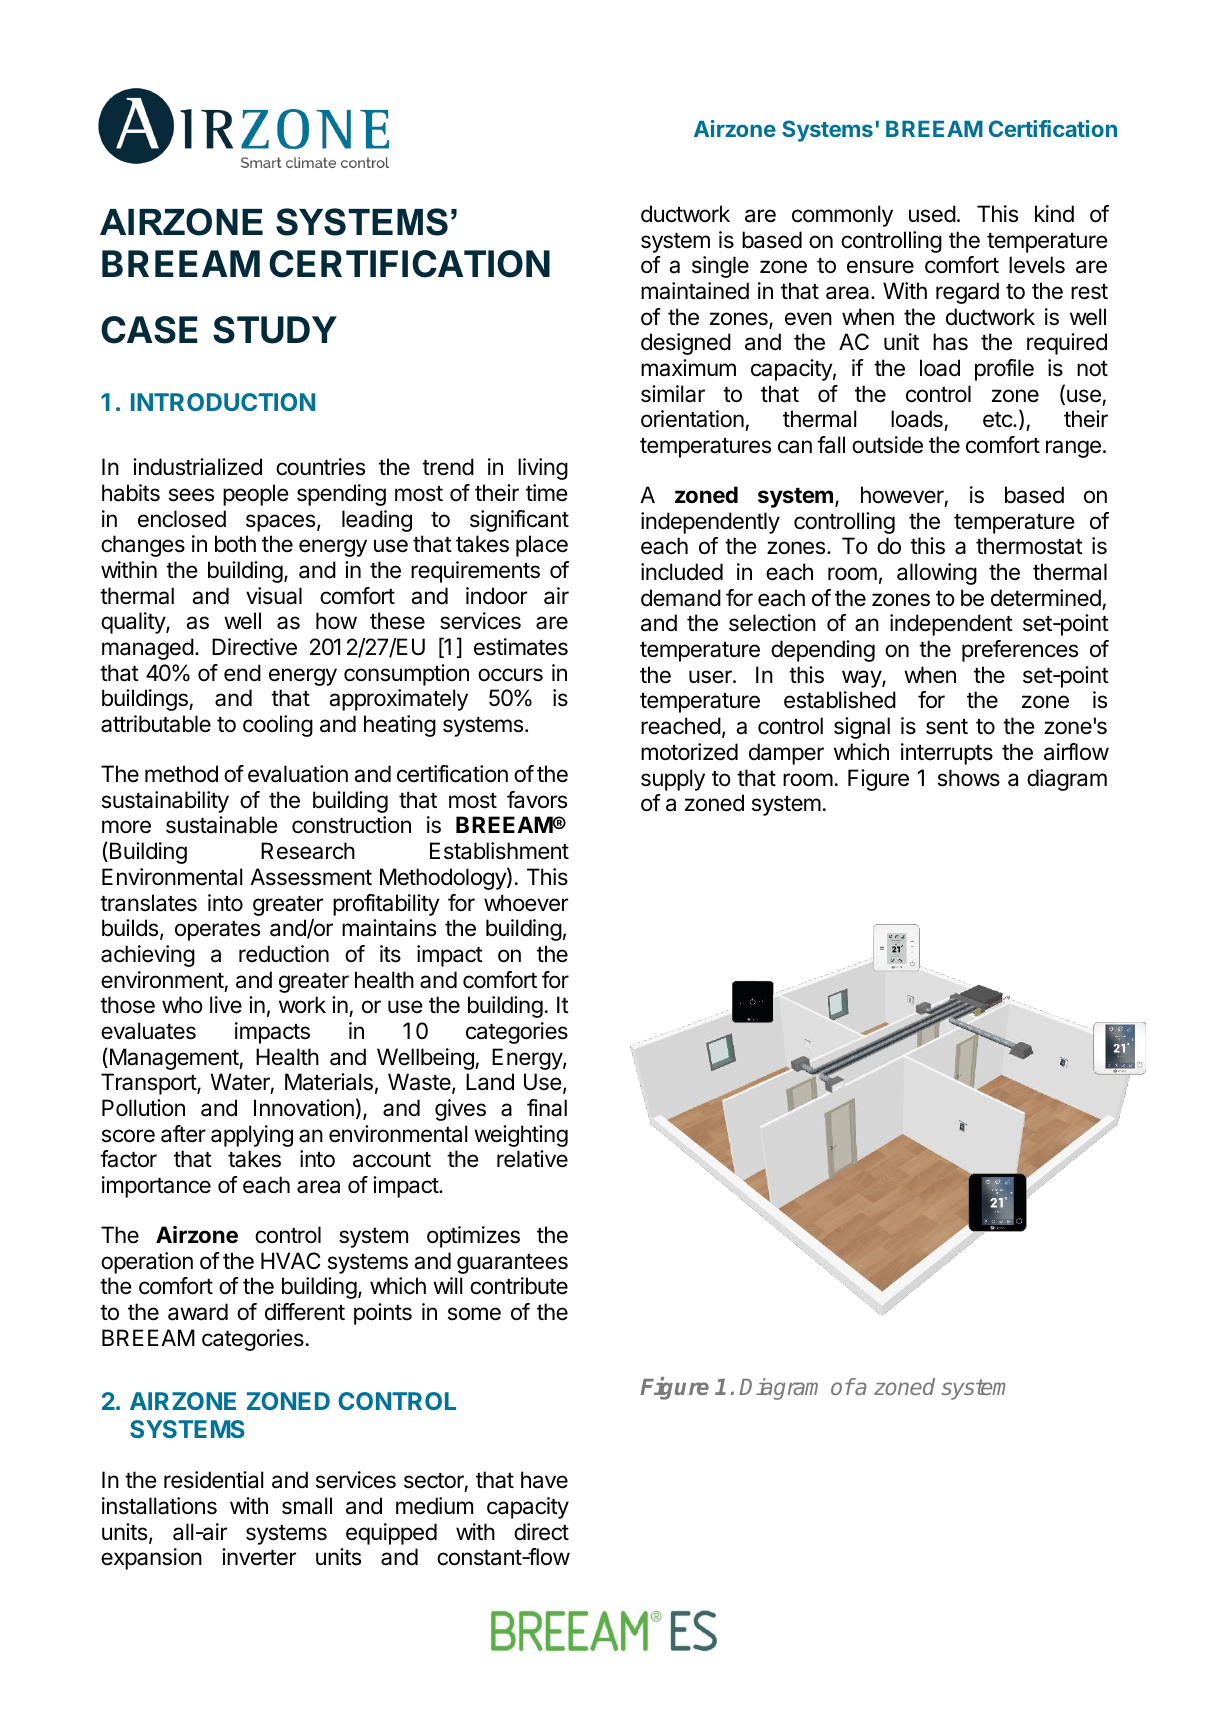  I want to click on whoever, so click(526, 903).
